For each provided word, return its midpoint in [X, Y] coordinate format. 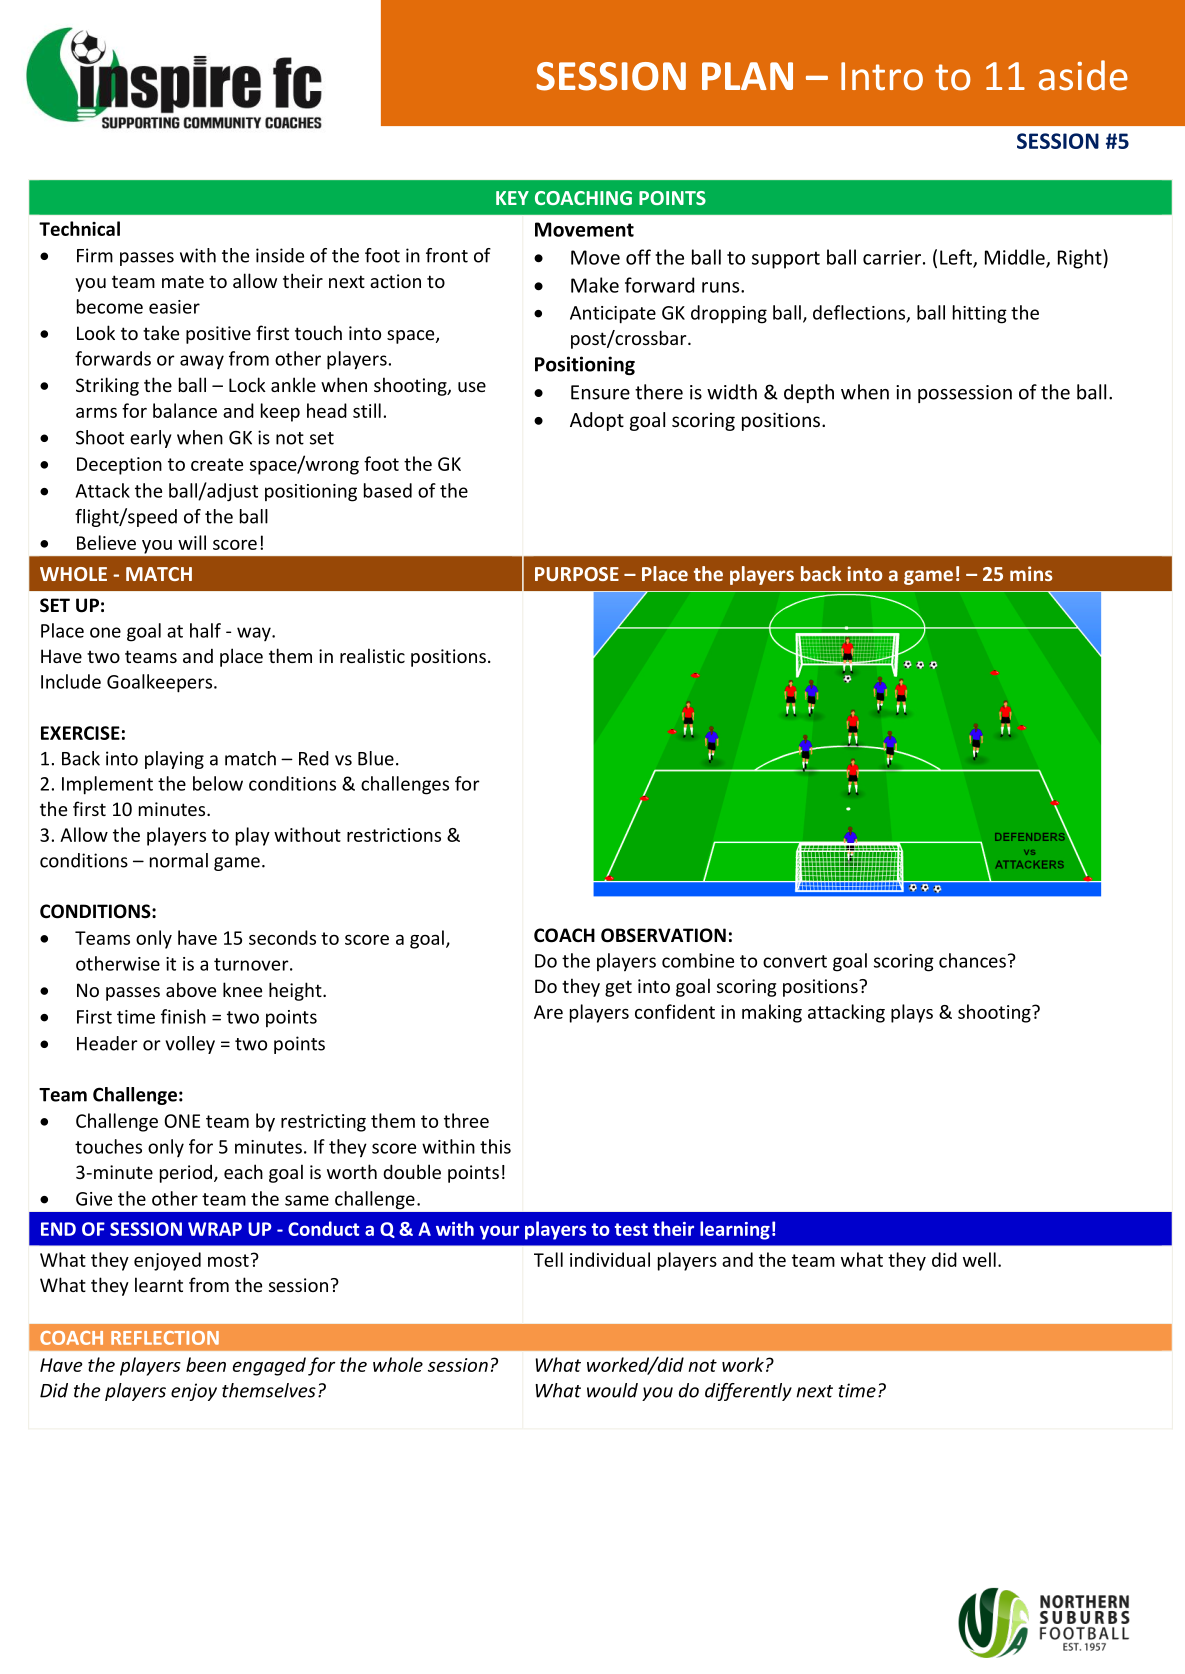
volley [190, 1045]
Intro [882, 76]
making [772, 1013]
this [495, 1146]
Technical [79, 228]
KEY [512, 198]
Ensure [600, 392]
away [202, 362]
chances [972, 960]
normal [179, 860]
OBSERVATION [663, 935]
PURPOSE [577, 574]
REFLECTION [165, 1338]
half [205, 630]
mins [1031, 573]
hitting [980, 314]
